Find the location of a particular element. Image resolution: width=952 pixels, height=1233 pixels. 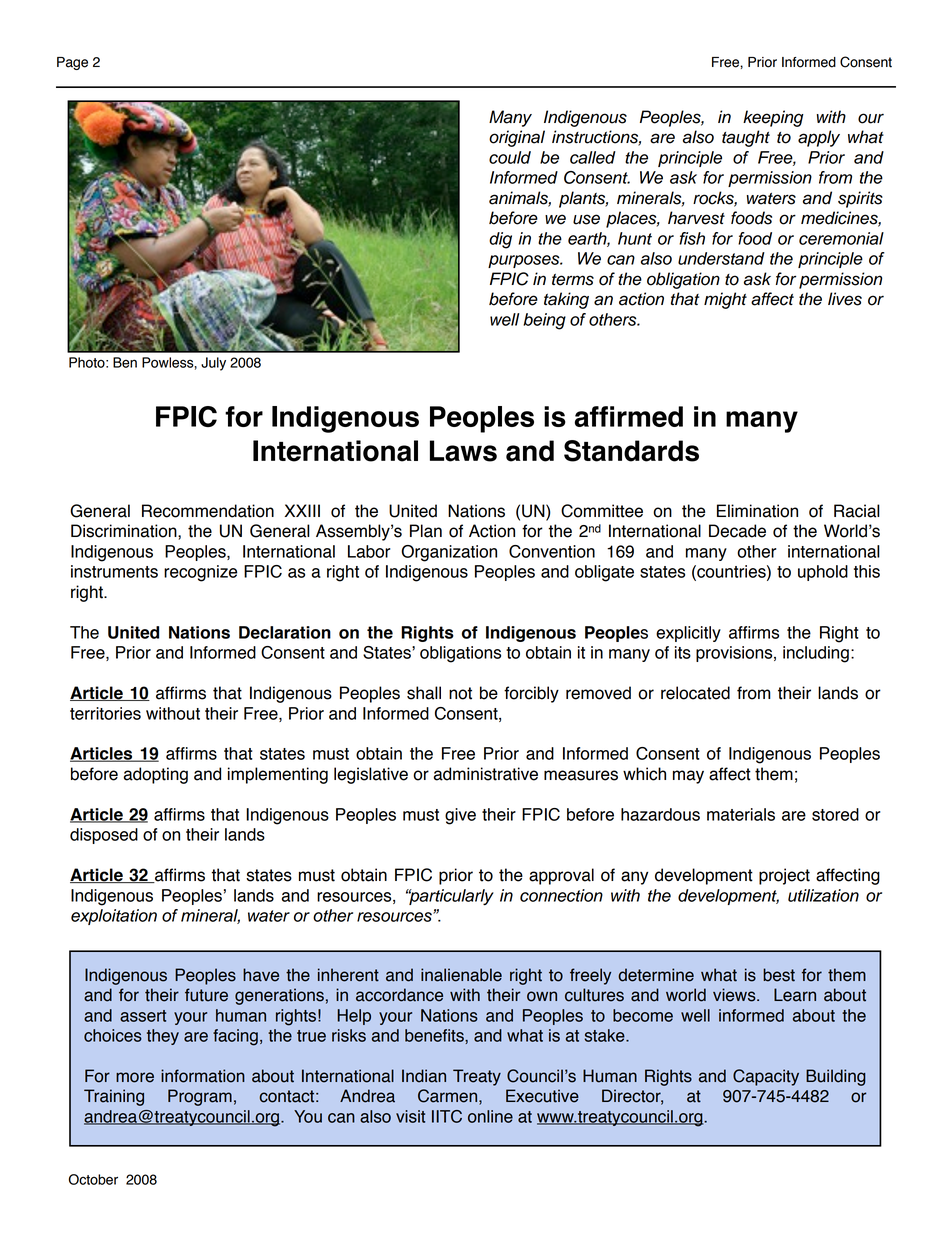

Recommendation is located at coordinates (208, 511).
